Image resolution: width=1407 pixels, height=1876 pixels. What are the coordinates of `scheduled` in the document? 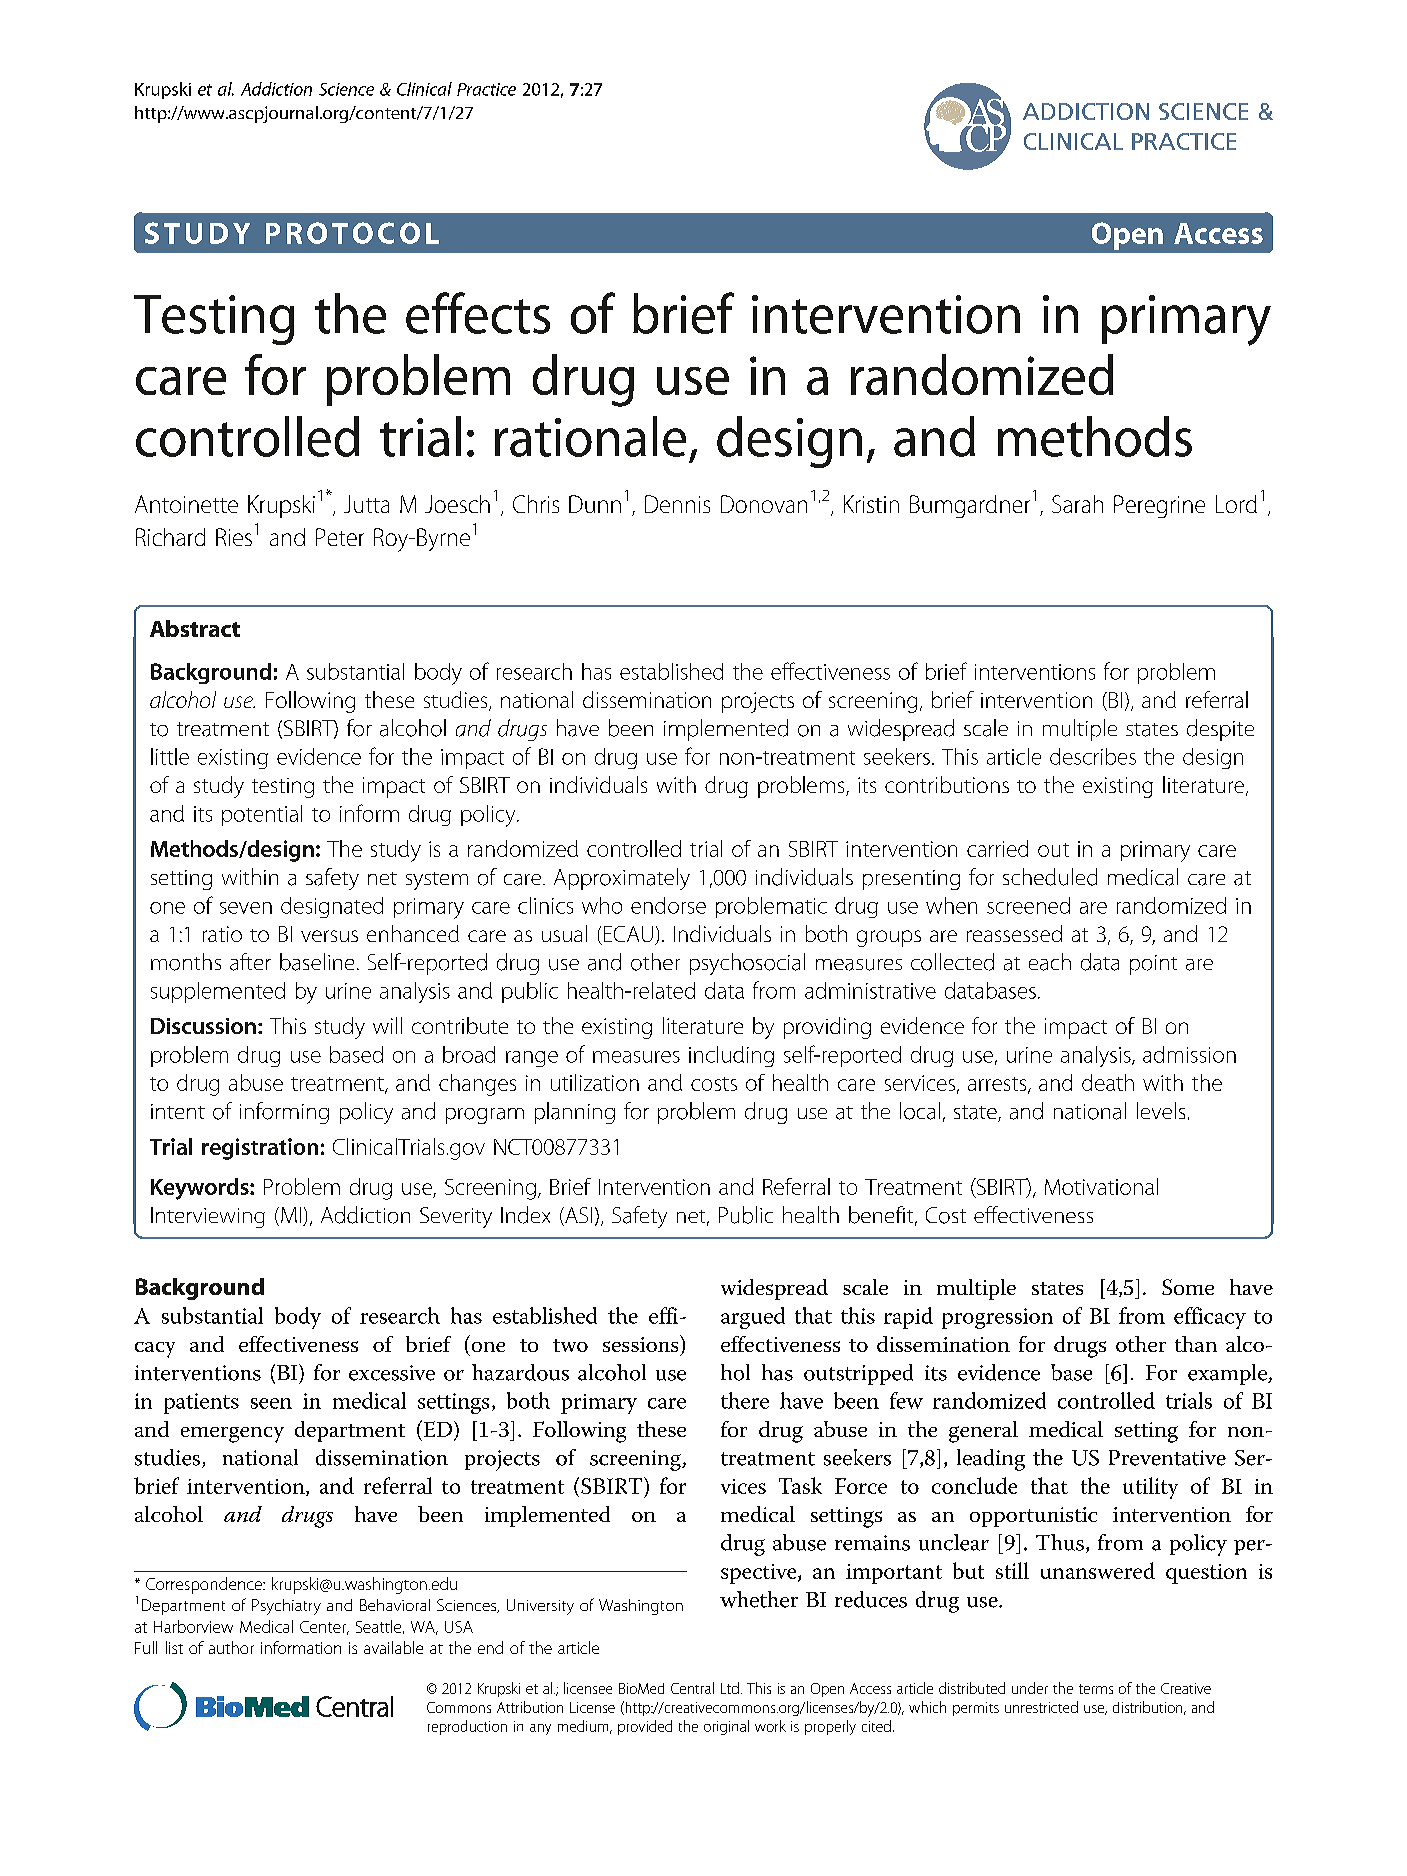 It's located at (1050, 877).
